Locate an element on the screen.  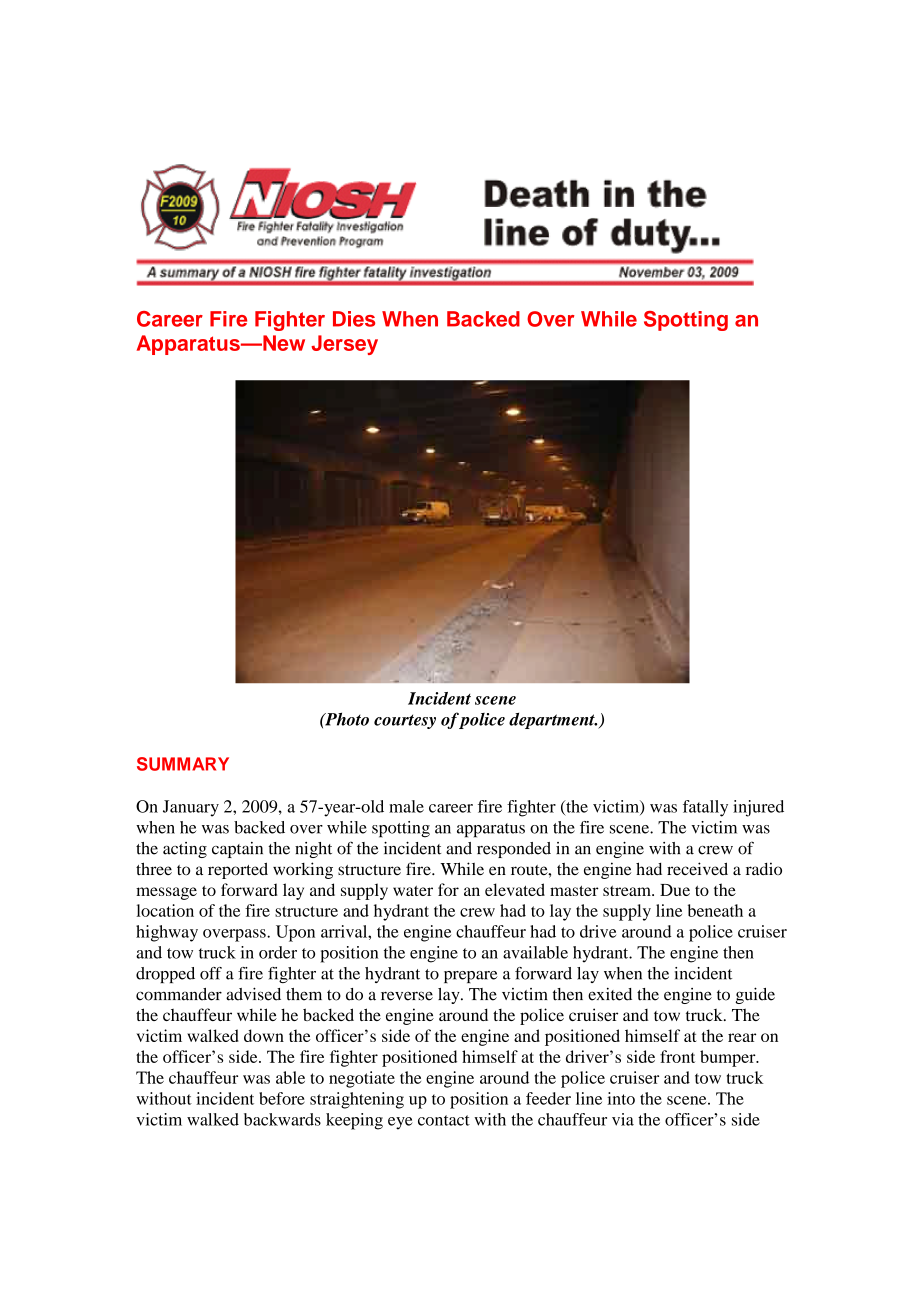
SUMMARY is located at coordinates (183, 764).
